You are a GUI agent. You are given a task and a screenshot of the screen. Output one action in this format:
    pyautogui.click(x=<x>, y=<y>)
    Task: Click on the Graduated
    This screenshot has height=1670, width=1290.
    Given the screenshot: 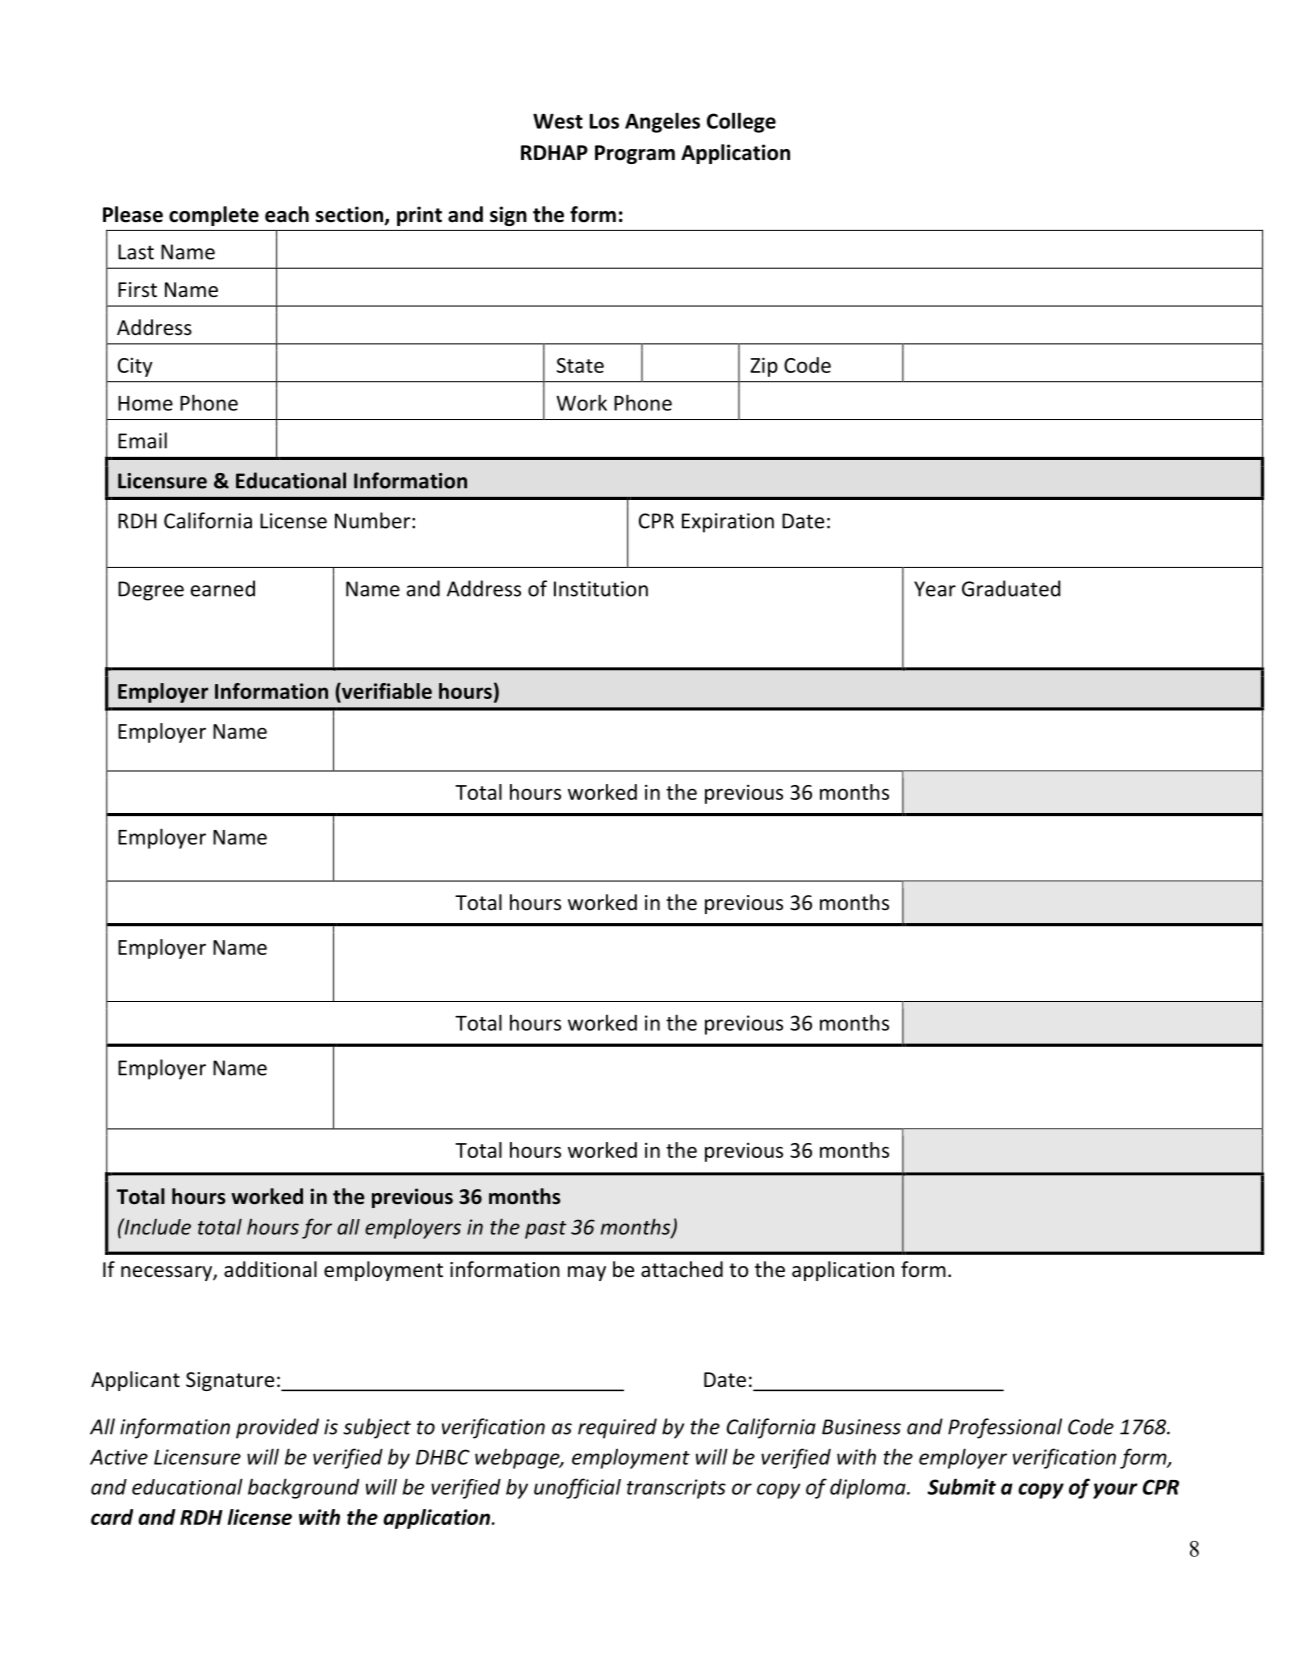 What is the action you would take?
    pyautogui.click(x=1011, y=588)
